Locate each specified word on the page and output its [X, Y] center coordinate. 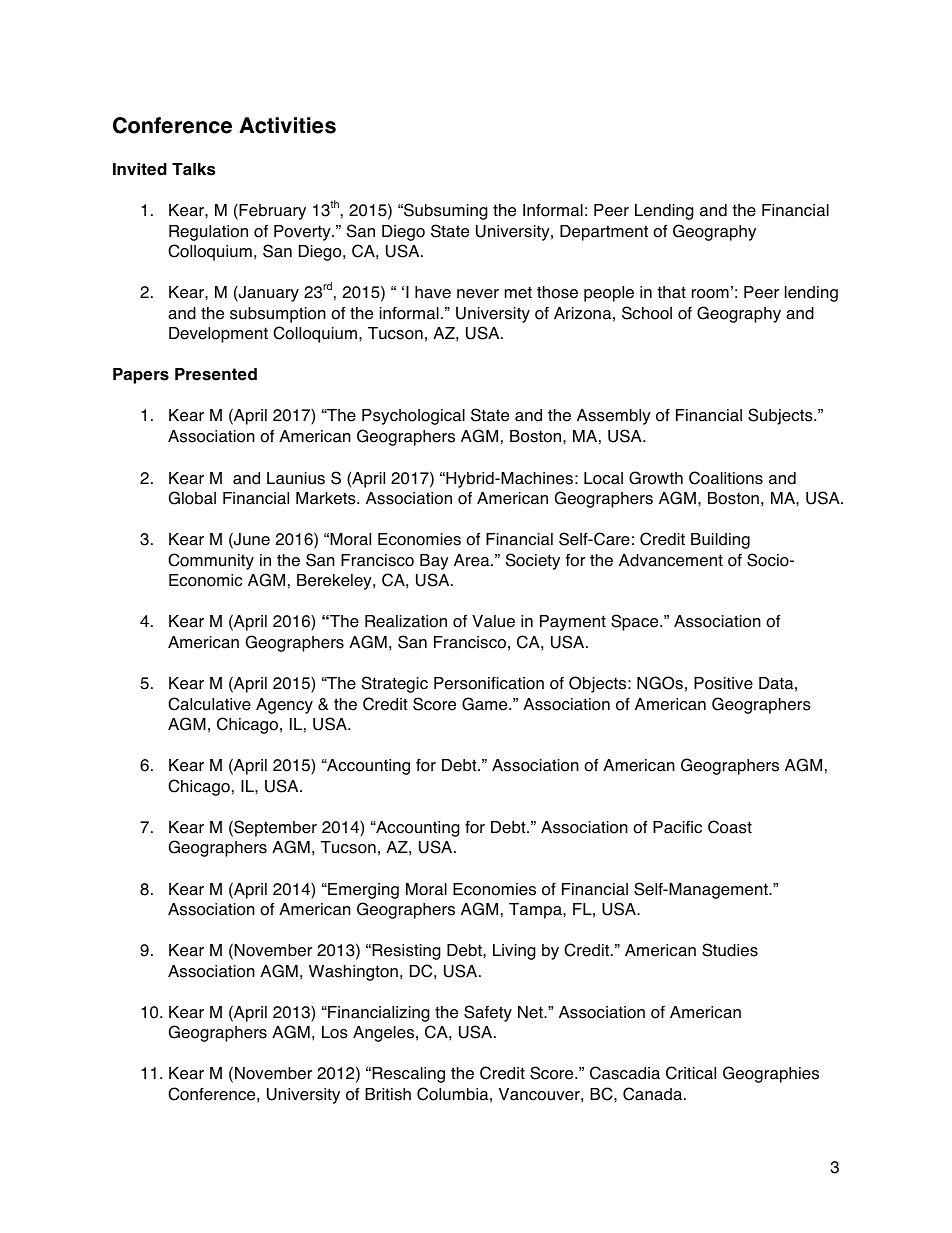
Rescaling [407, 1075]
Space [636, 622]
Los [335, 1032]
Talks [193, 169]
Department [604, 233]
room [710, 294]
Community [211, 561]
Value [493, 621]
